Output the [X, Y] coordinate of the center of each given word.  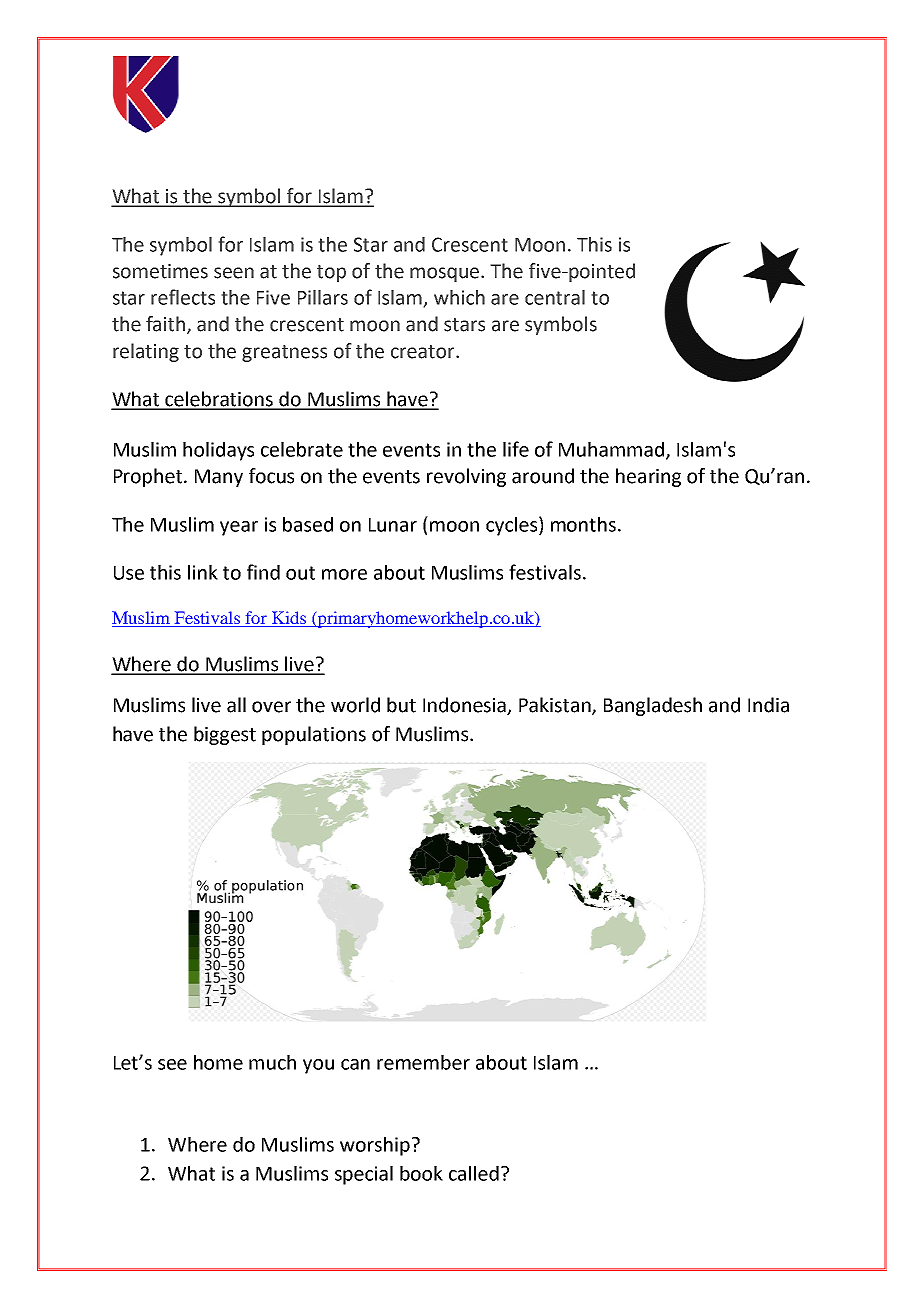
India [768, 705]
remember [423, 1062]
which [459, 297]
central [555, 297]
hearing [648, 477]
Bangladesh [653, 706]
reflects [183, 297]
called [474, 1173]
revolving [466, 477]
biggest [225, 735]
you [318, 1066]
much [272, 1062]
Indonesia [466, 706]
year [239, 528]
